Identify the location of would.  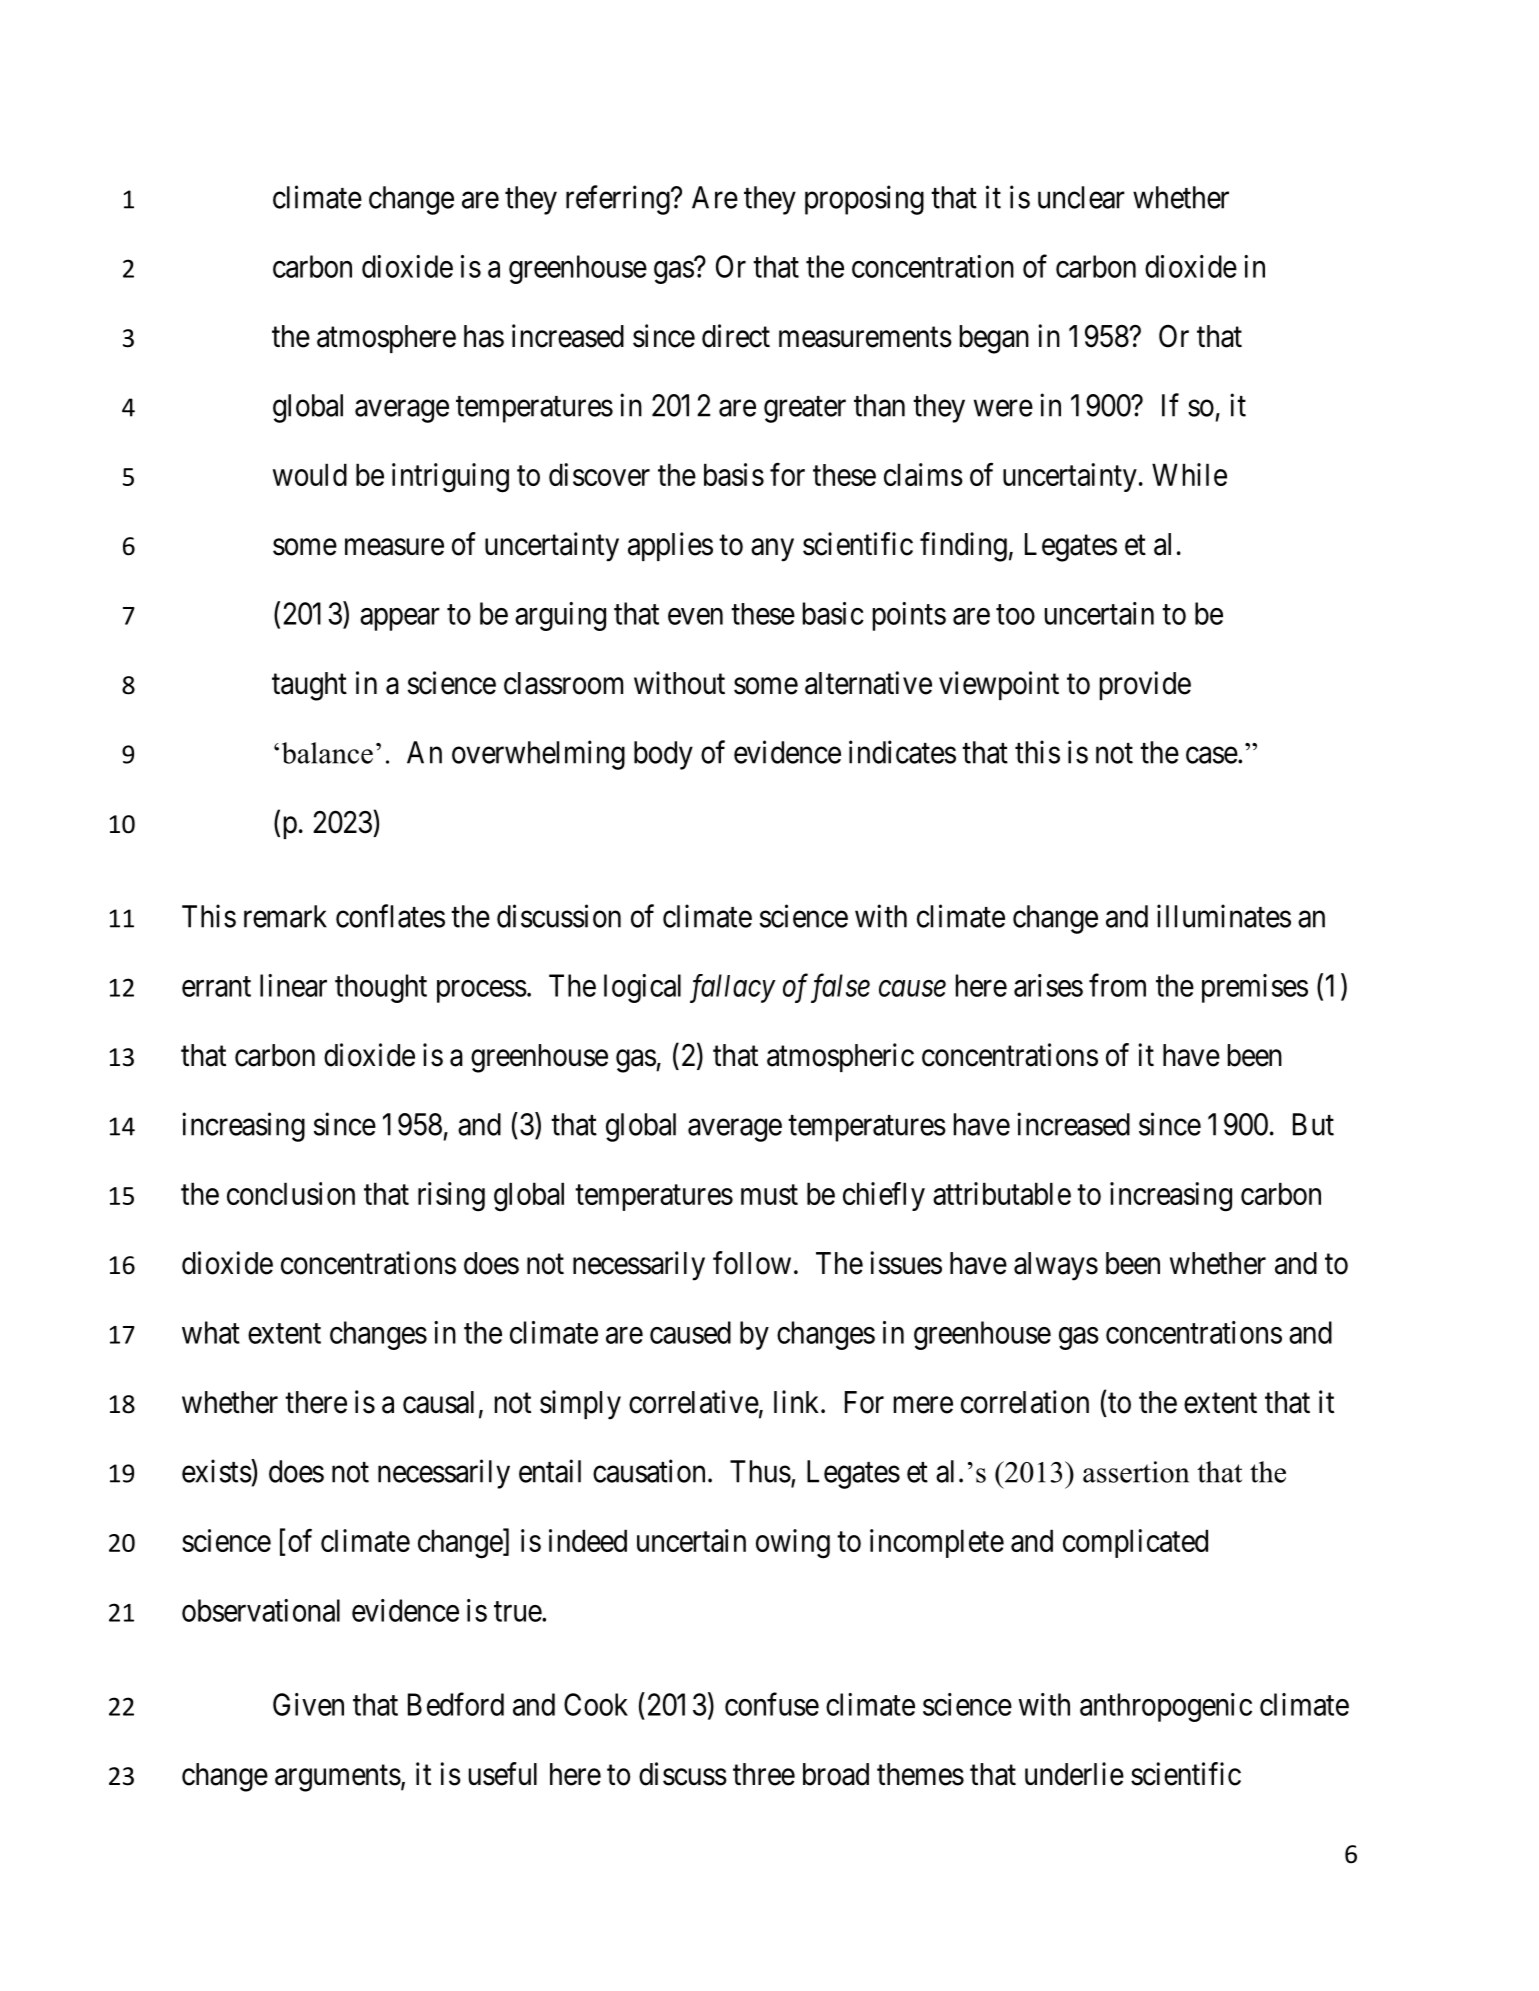
(310, 474).
